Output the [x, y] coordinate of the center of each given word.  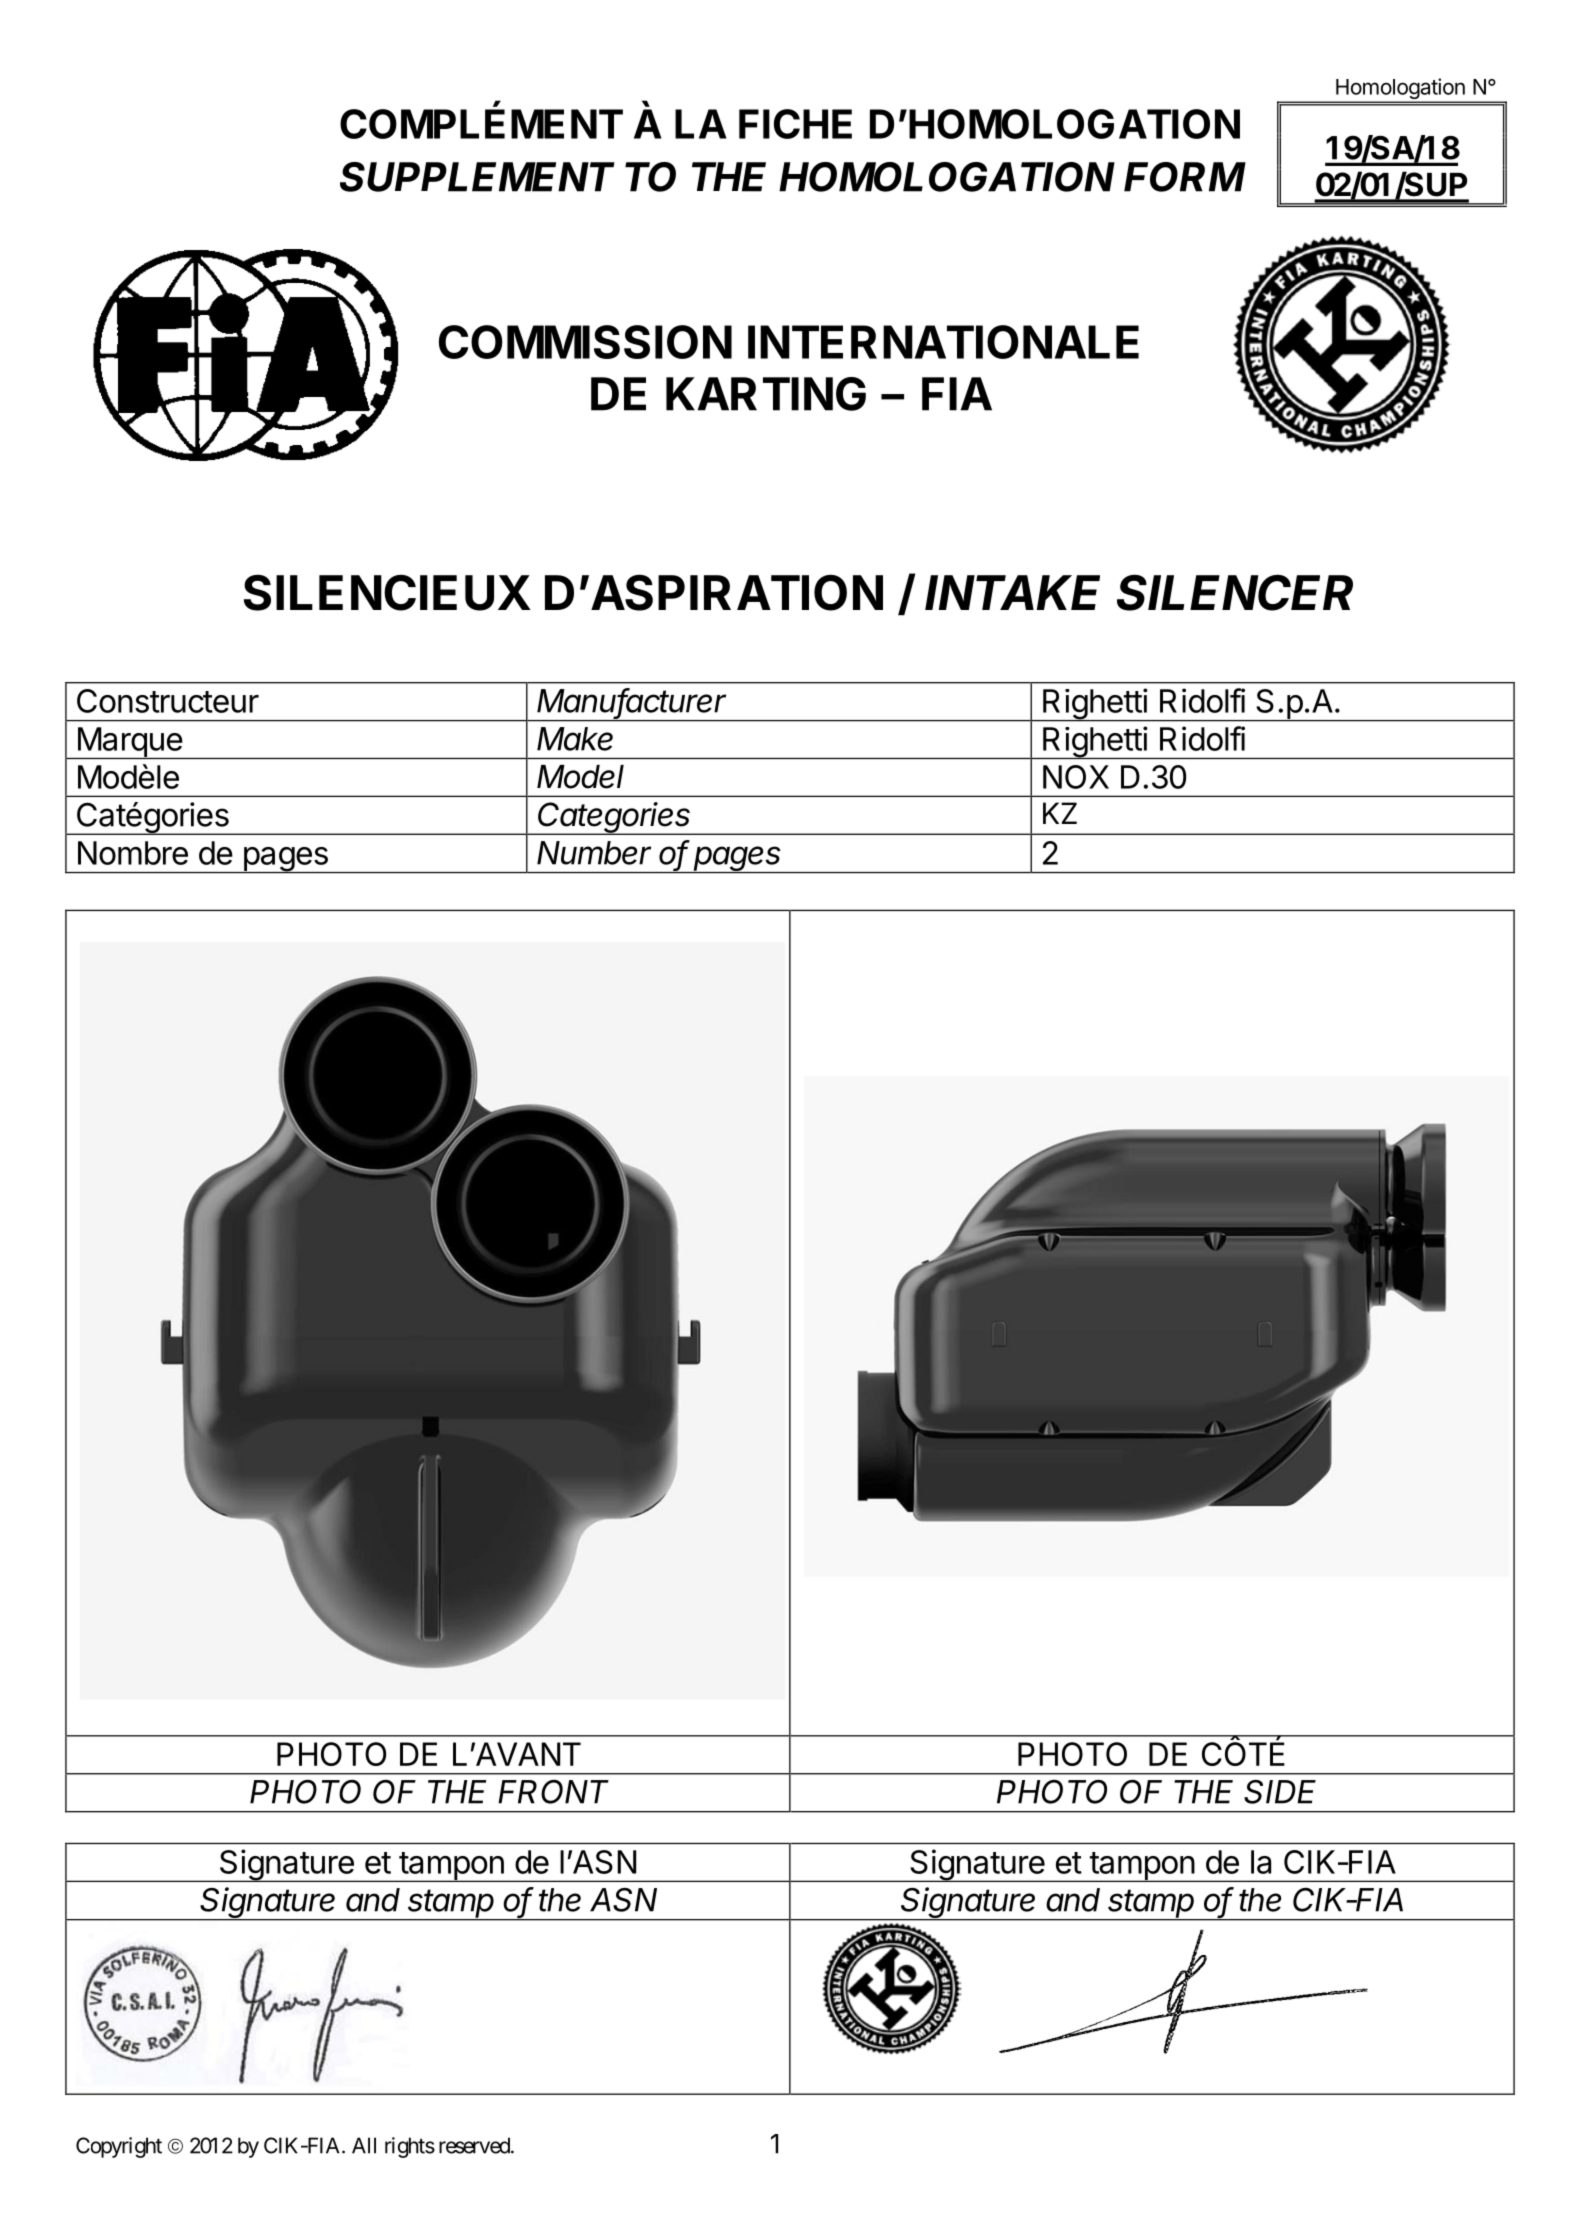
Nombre [133, 853]
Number [594, 853]
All [364, 2145]
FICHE [795, 124]
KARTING [766, 394]
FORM [1185, 177]
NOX [1076, 777]
